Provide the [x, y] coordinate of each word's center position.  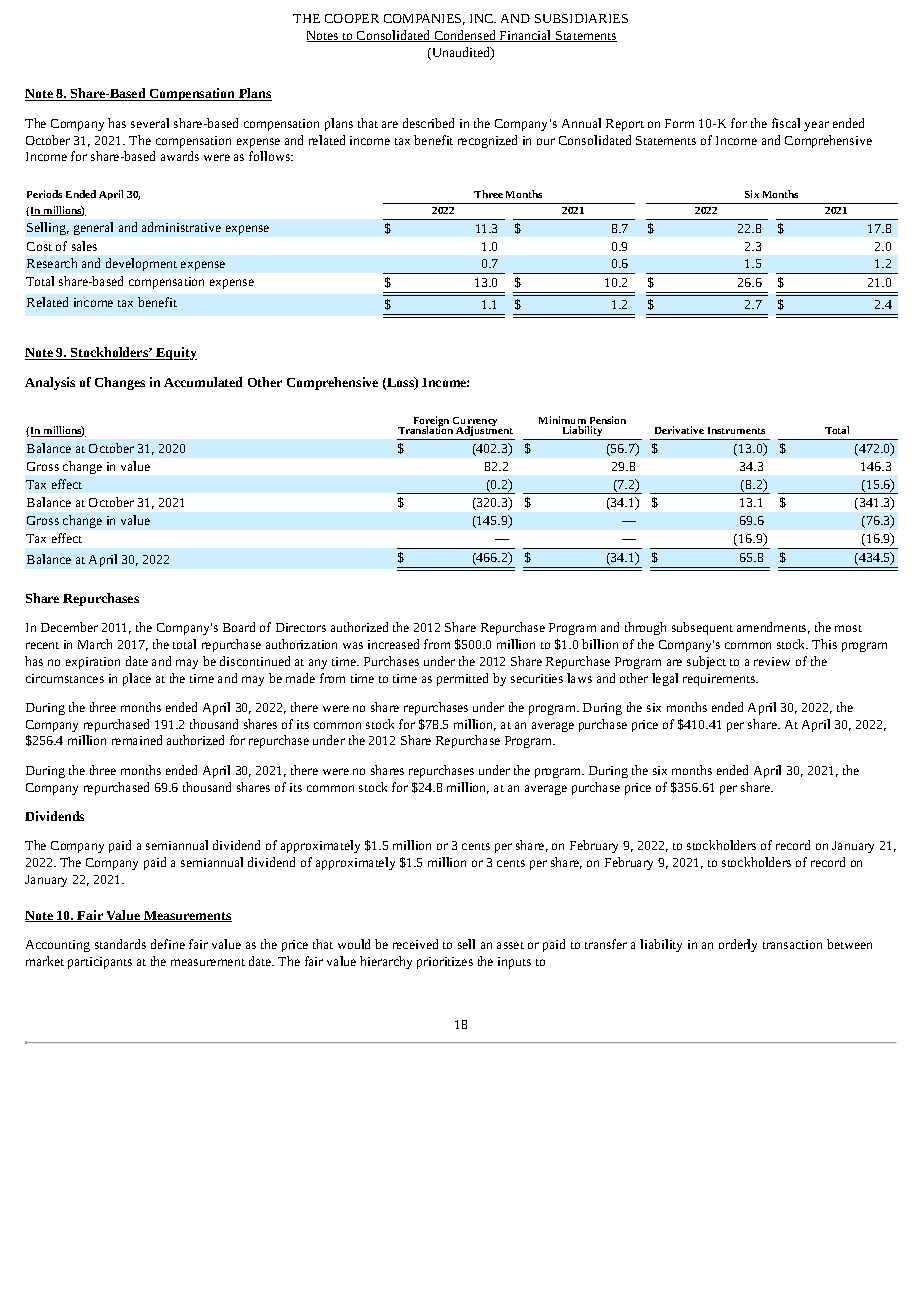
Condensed [465, 36]
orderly [738, 945]
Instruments [736, 430]
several [150, 123]
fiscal [786, 123]
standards [120, 944]
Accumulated [203, 382]
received [415, 944]
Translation [425, 429]
